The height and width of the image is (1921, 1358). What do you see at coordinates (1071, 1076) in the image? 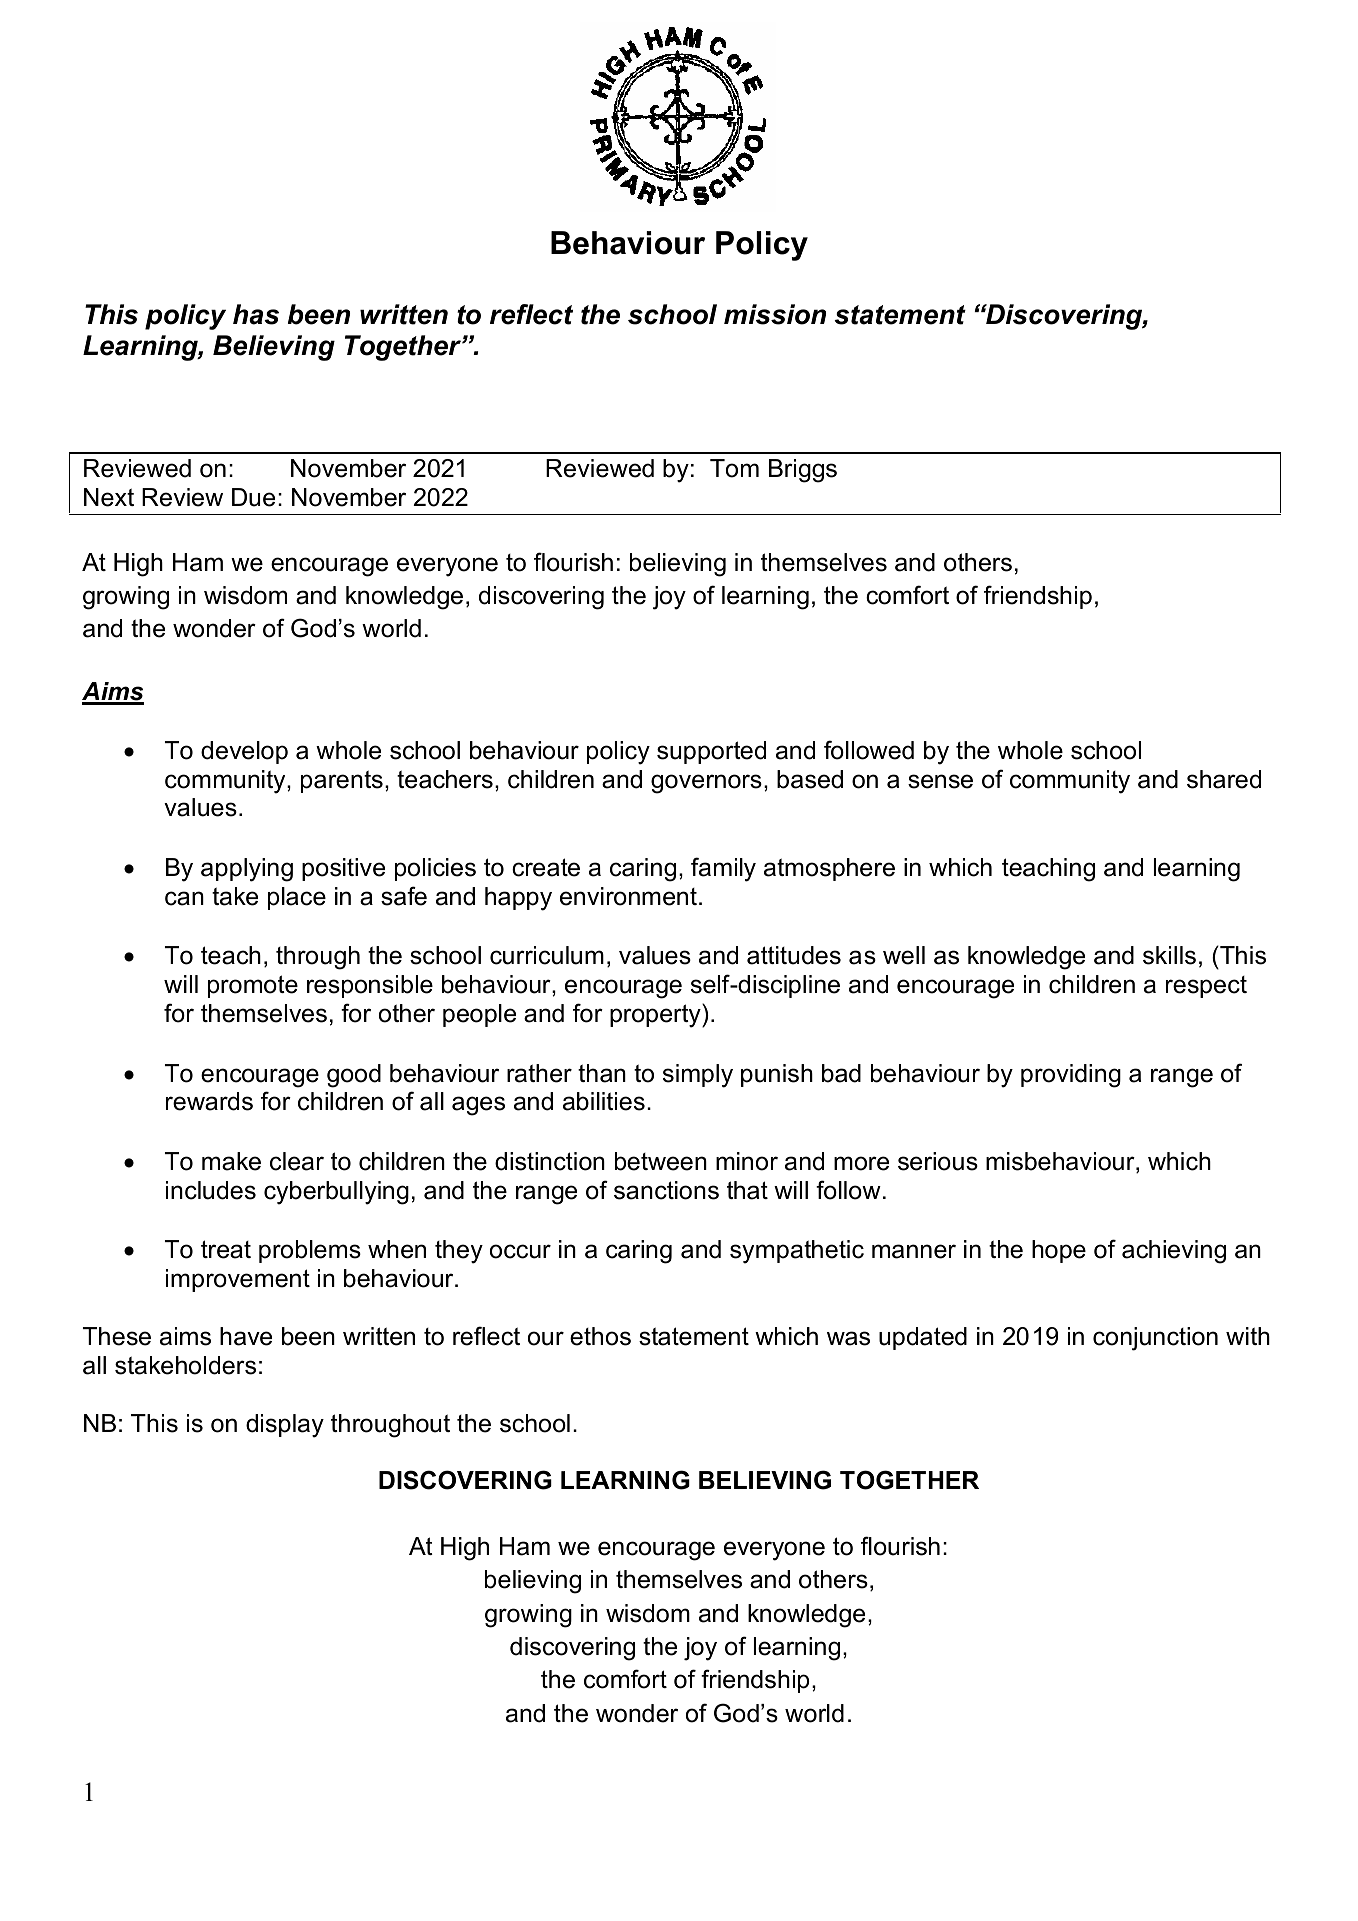
I see `providing` at bounding box center [1071, 1076].
